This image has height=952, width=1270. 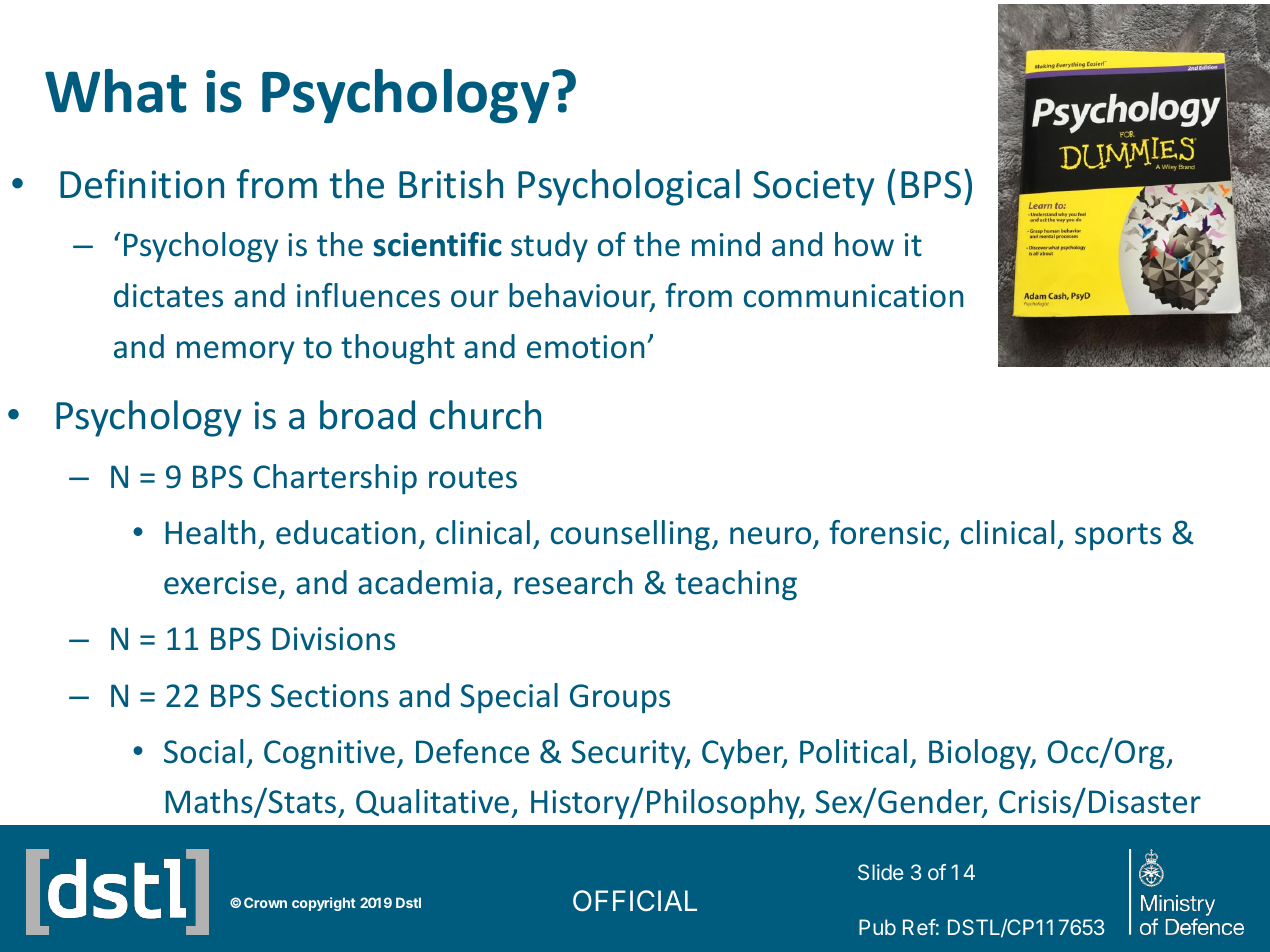 What do you see at coordinates (116, 91) in the image?
I see `What` at bounding box center [116, 91].
